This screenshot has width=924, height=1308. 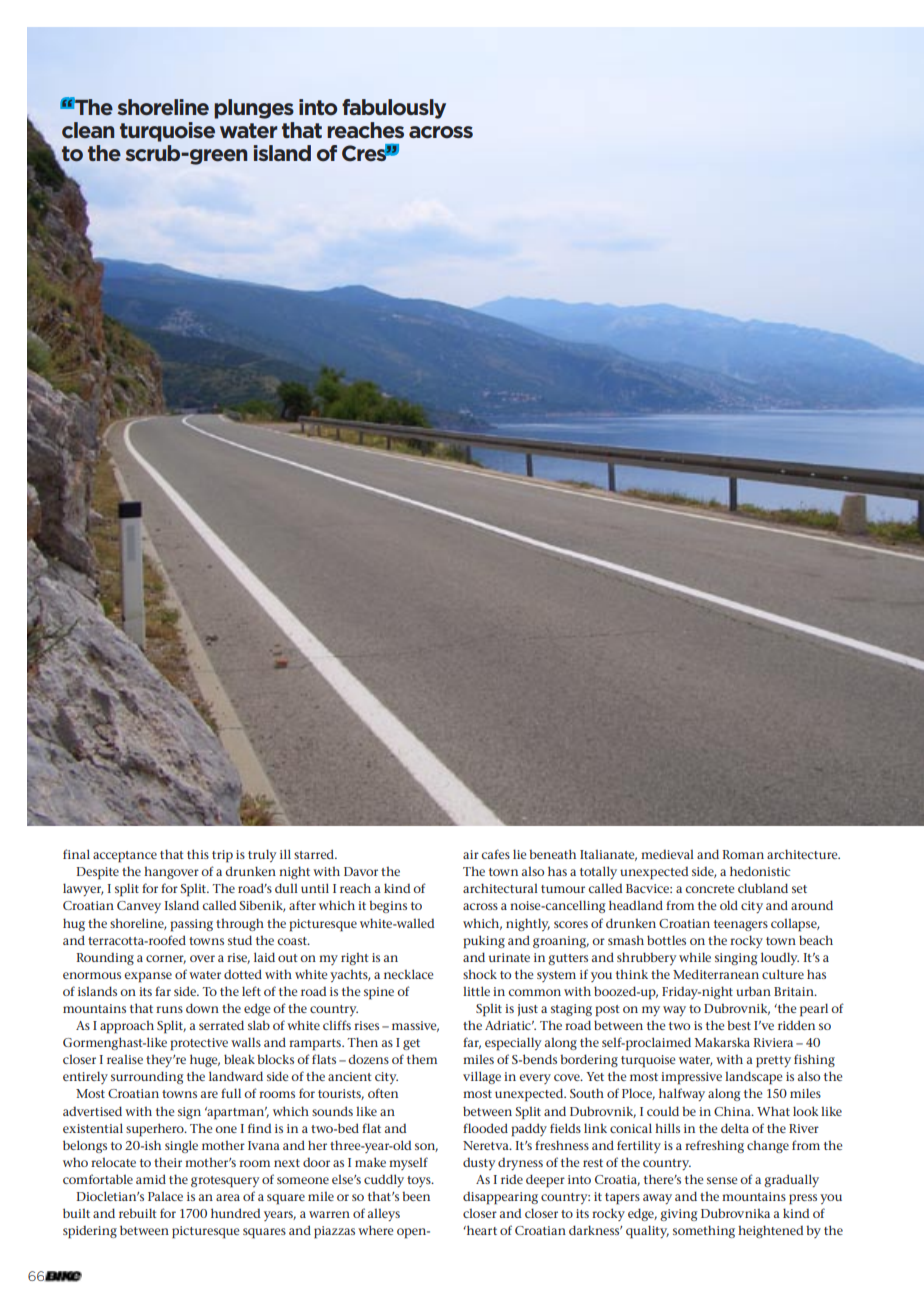 I want to click on Palace, so click(x=165, y=1196).
